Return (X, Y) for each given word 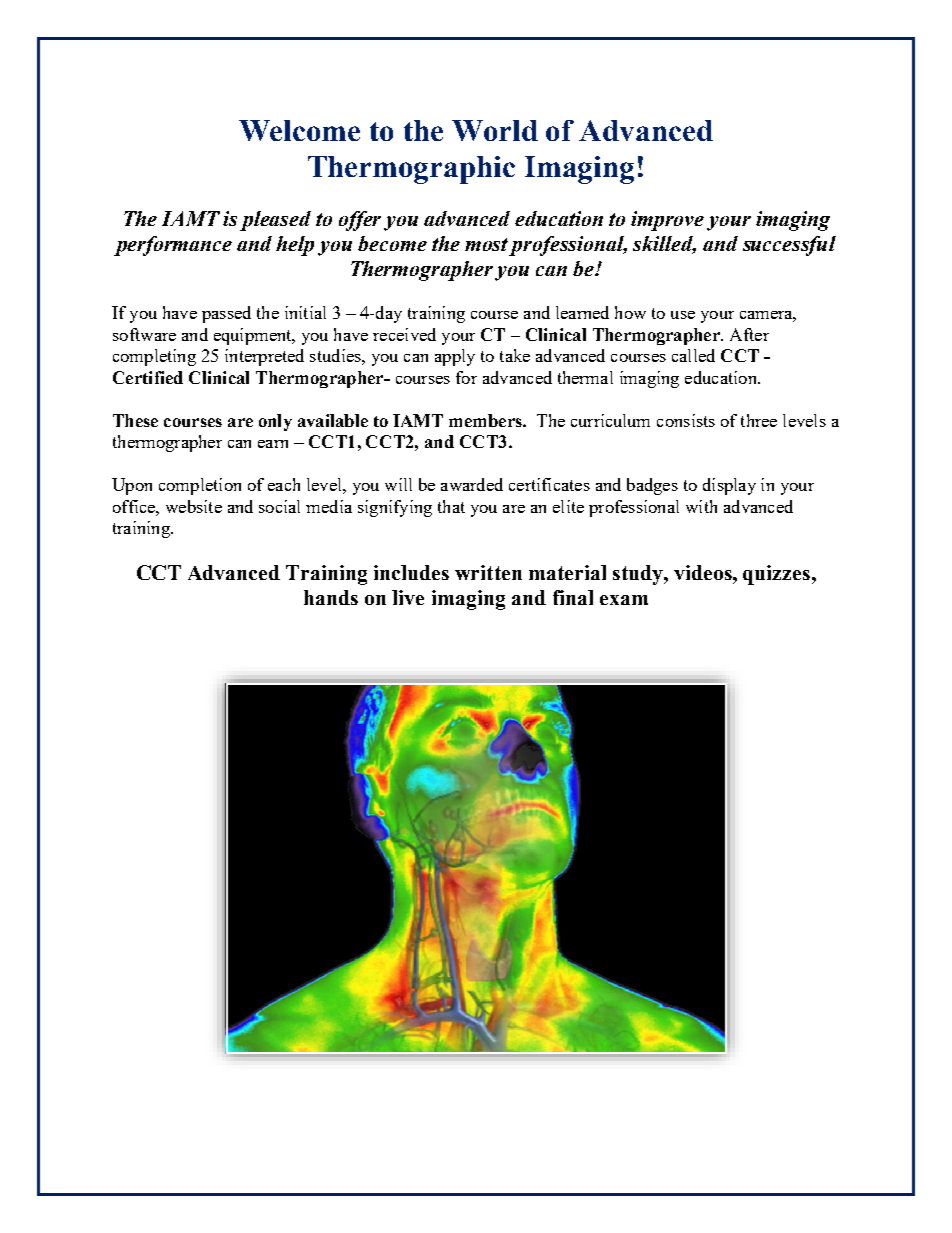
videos (704, 572)
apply (455, 357)
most (486, 244)
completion (200, 486)
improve (667, 221)
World (495, 130)
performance (173, 246)
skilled (664, 244)
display (729, 486)
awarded (472, 484)
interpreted (264, 357)
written (488, 572)
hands (331, 597)
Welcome (299, 130)
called (693, 355)
